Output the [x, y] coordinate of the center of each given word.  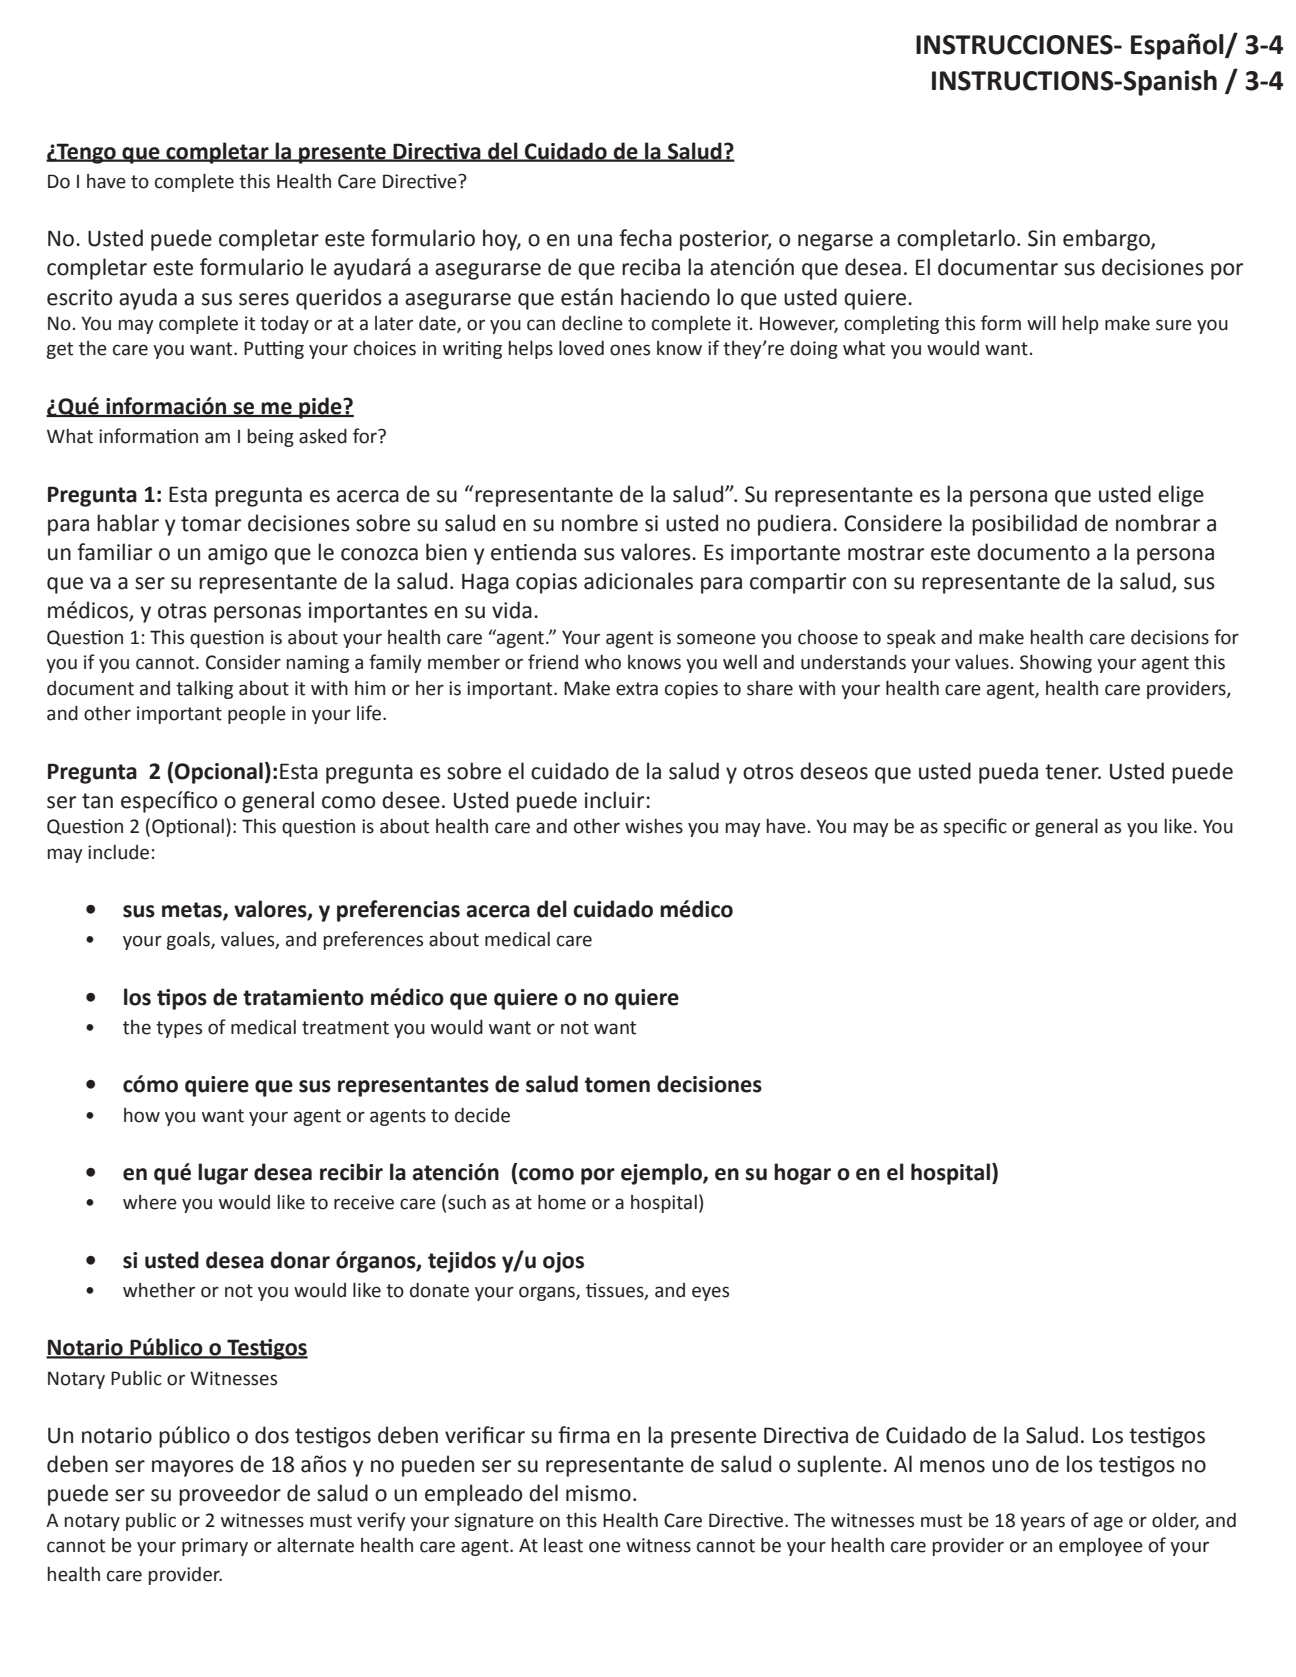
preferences [373, 940]
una [595, 240]
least [563, 1545]
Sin [1041, 238]
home [562, 1202]
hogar [802, 1174]
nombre [600, 523]
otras [182, 611]
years [1042, 1523]
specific [975, 827]
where [150, 1202]
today [284, 325]
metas [193, 911]
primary [215, 1547]
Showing [1056, 664]
